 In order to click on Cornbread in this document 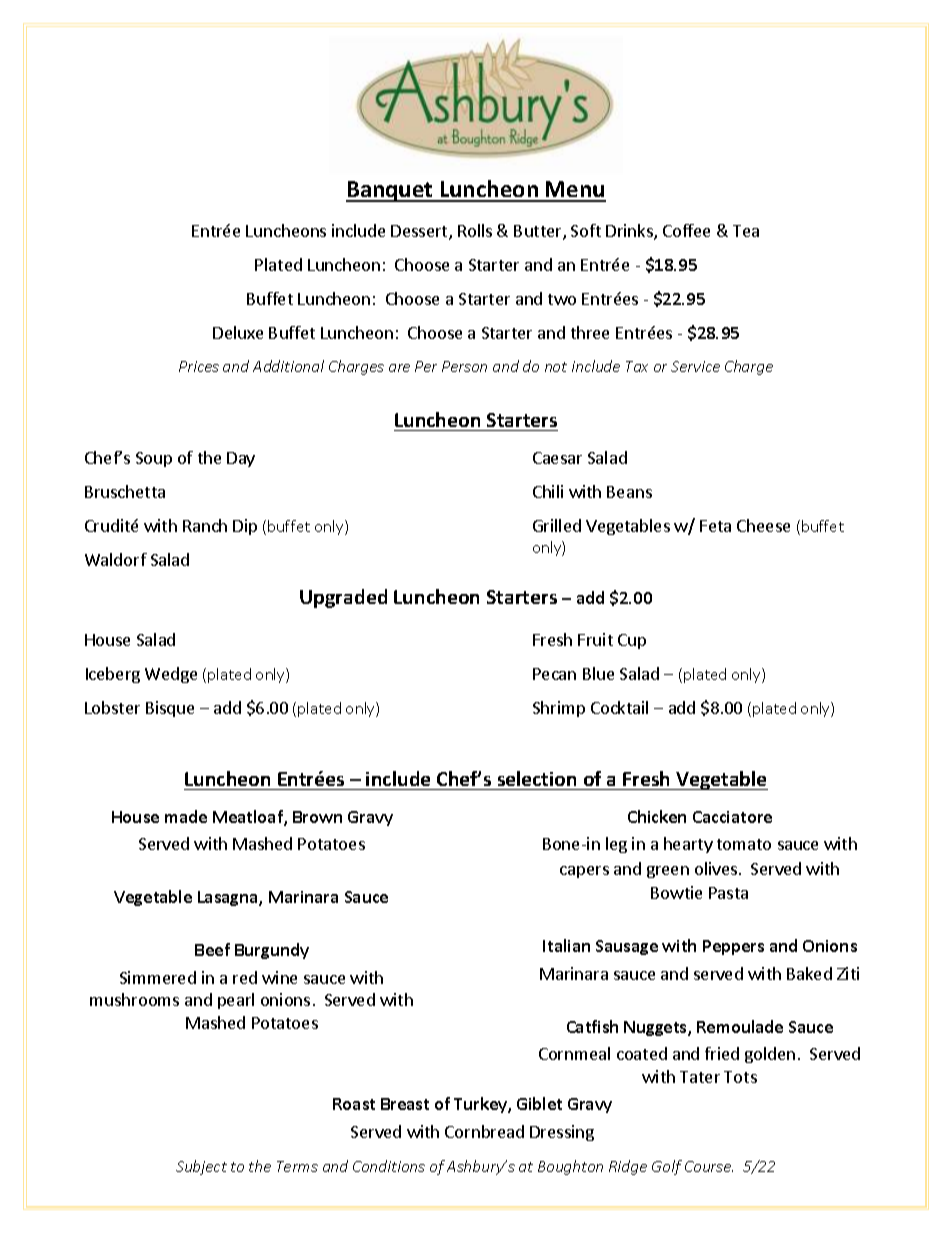, I will do `click(484, 1131)`.
